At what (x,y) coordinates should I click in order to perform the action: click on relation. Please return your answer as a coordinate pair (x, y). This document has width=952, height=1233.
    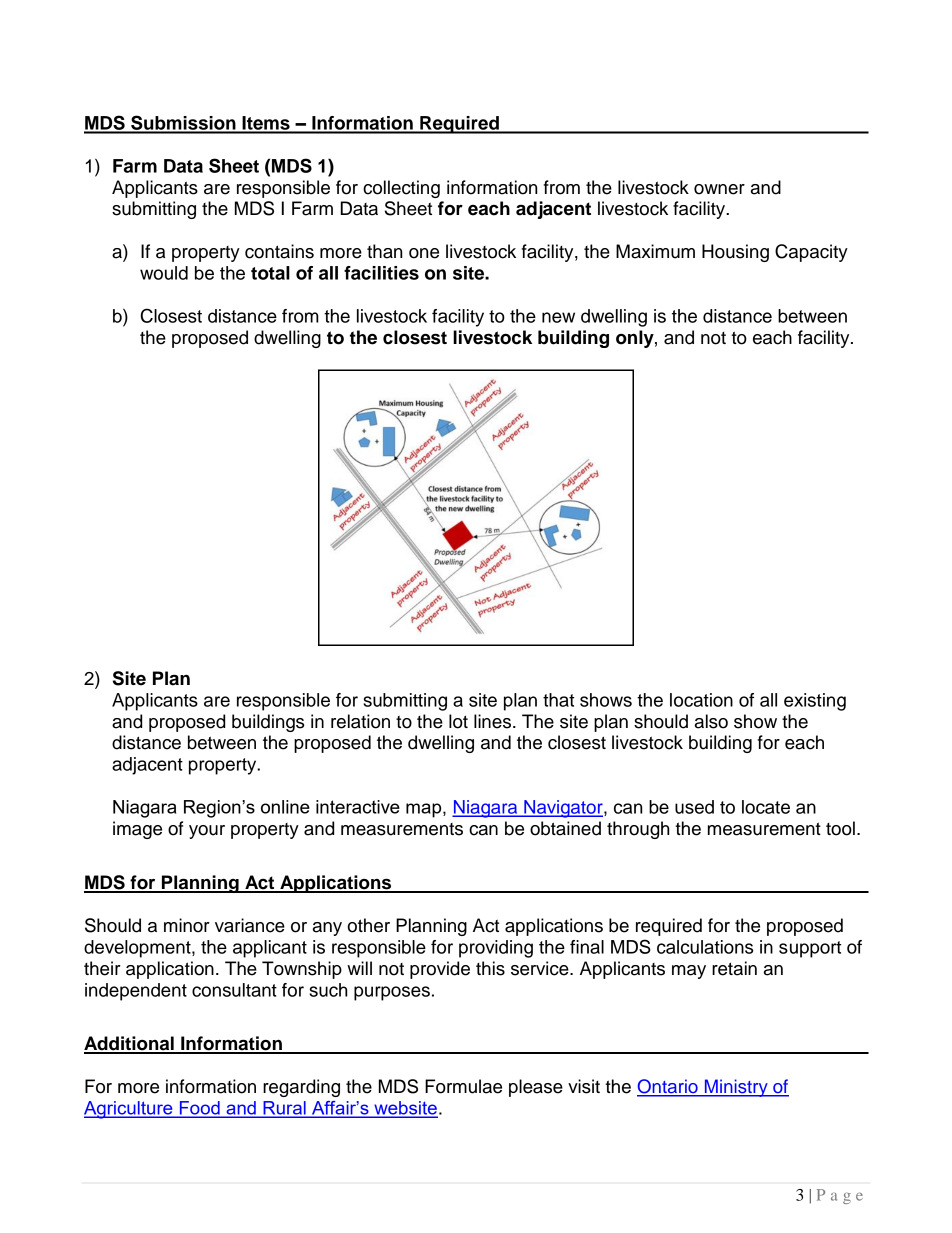
    Looking at the image, I should click on (360, 721).
